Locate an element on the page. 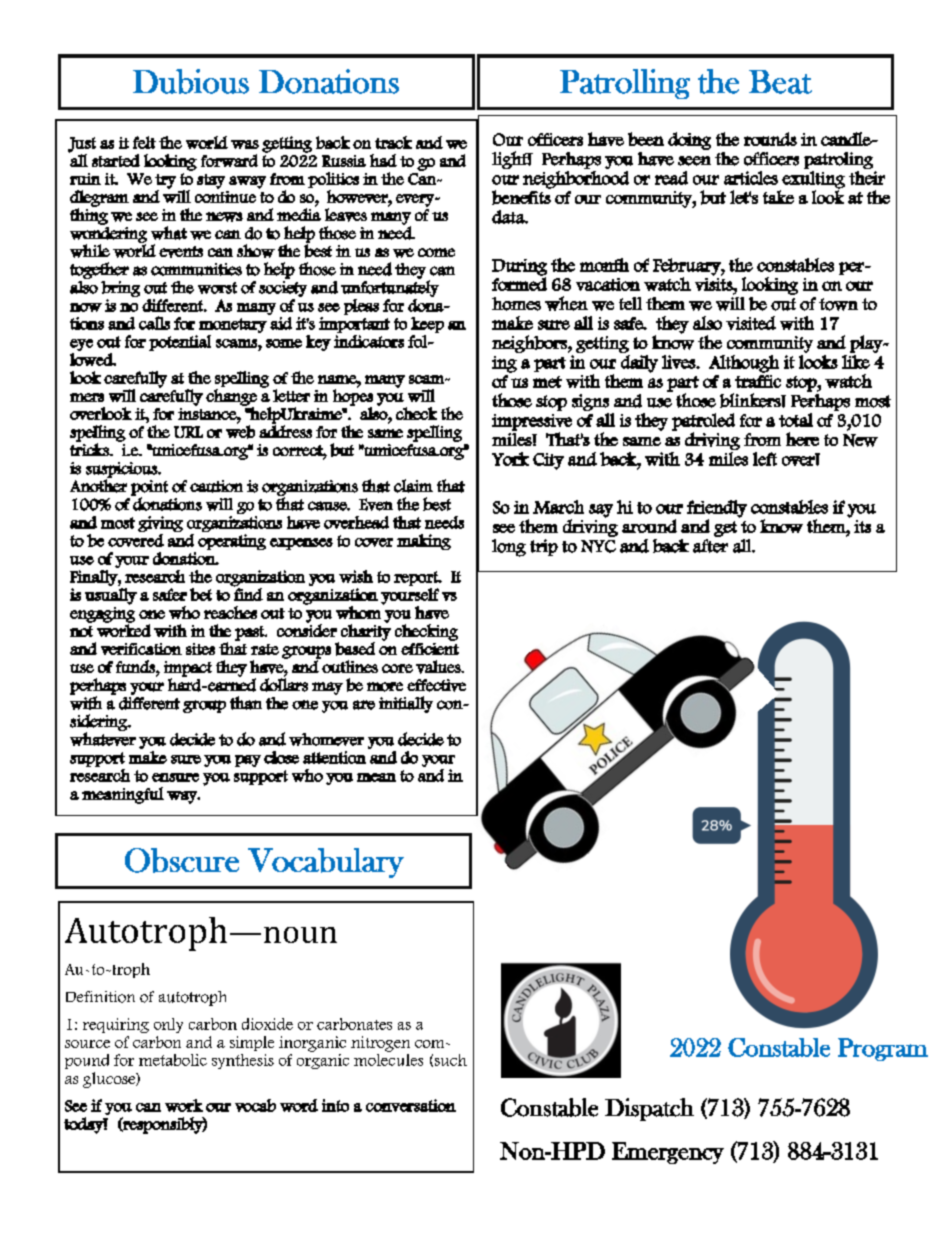  efficient is located at coordinates (430, 649).
